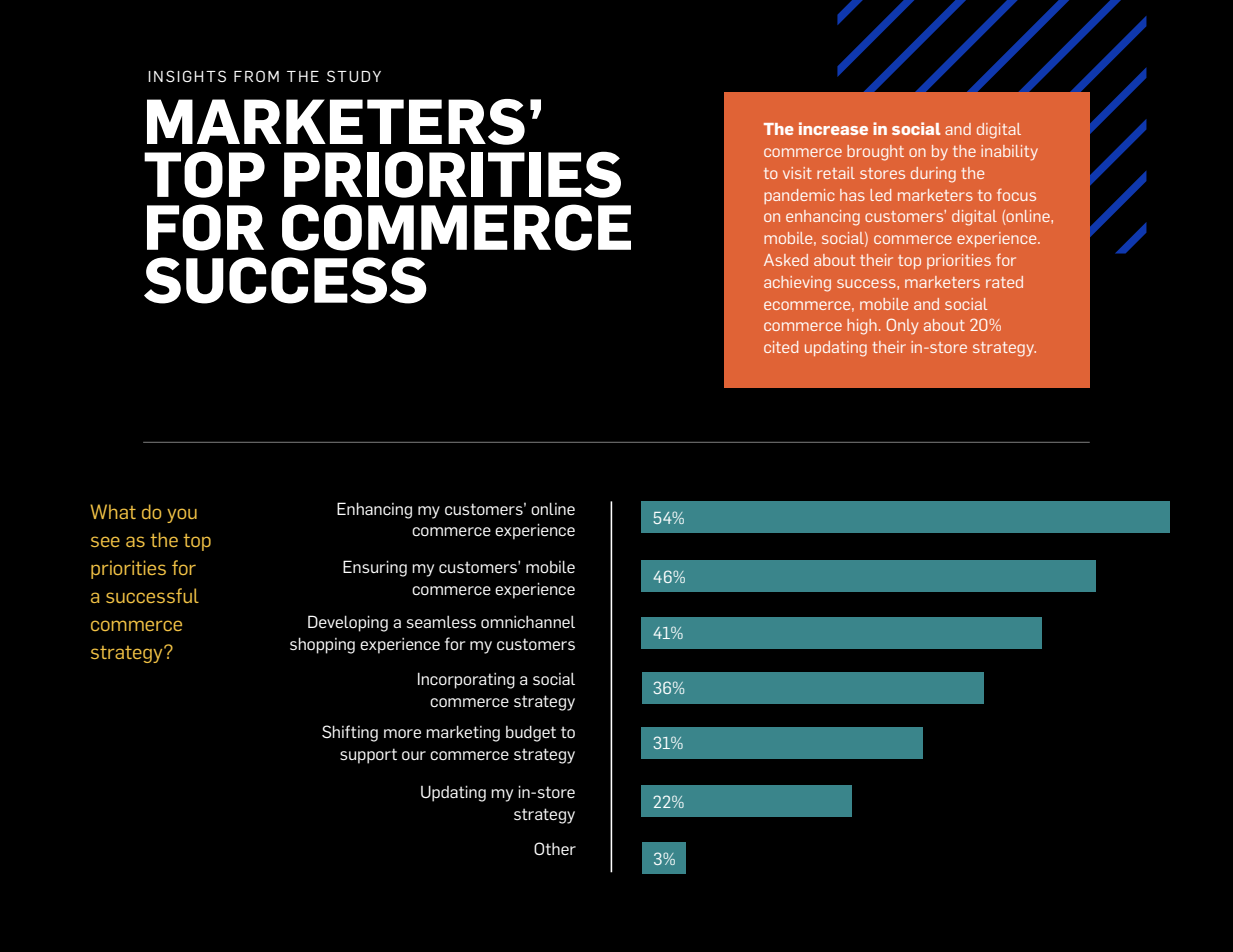  What do you see at coordinates (875, 153) in the screenshot?
I see `brought` at bounding box center [875, 153].
